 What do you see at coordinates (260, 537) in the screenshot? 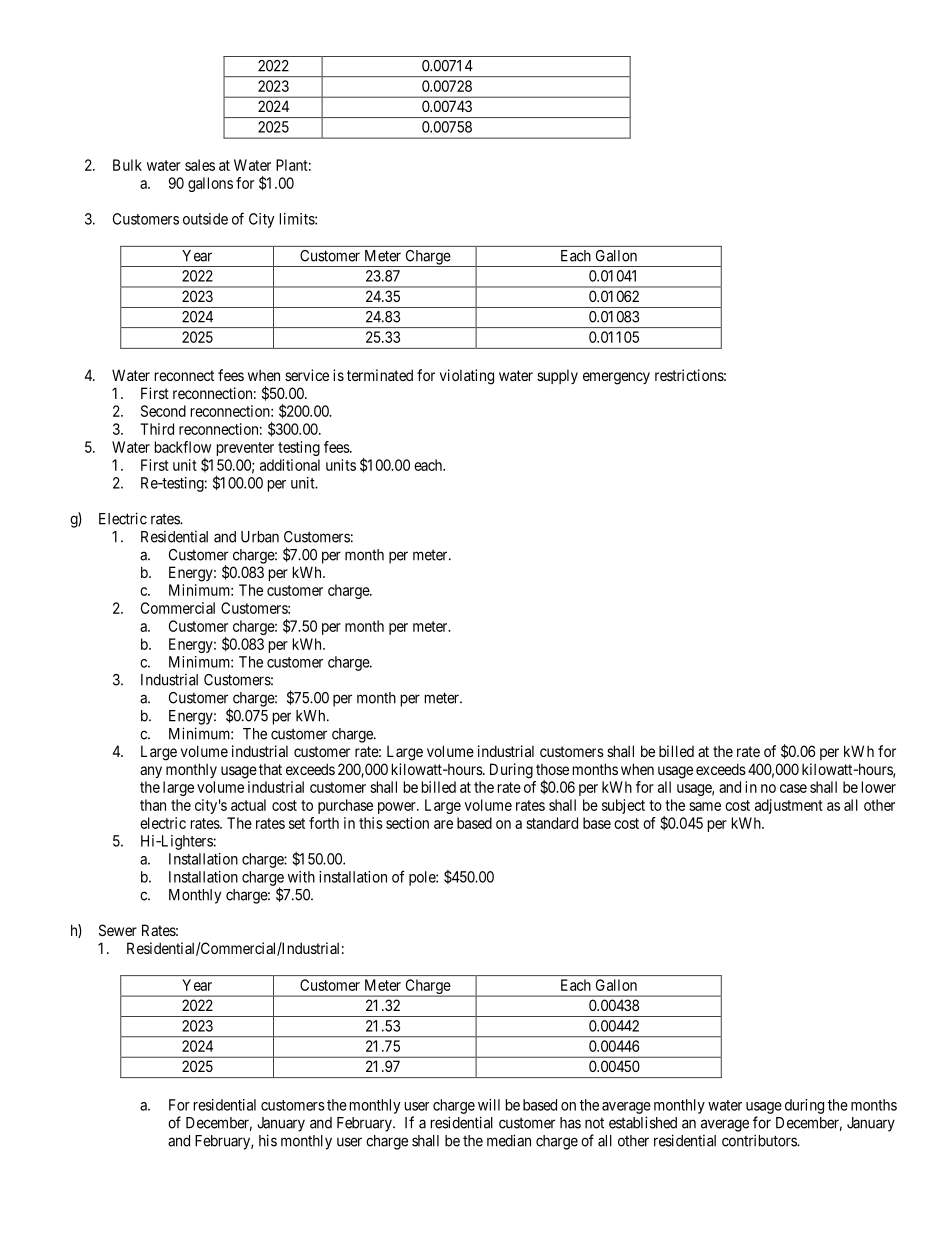
I see `Urban` at bounding box center [260, 537].
